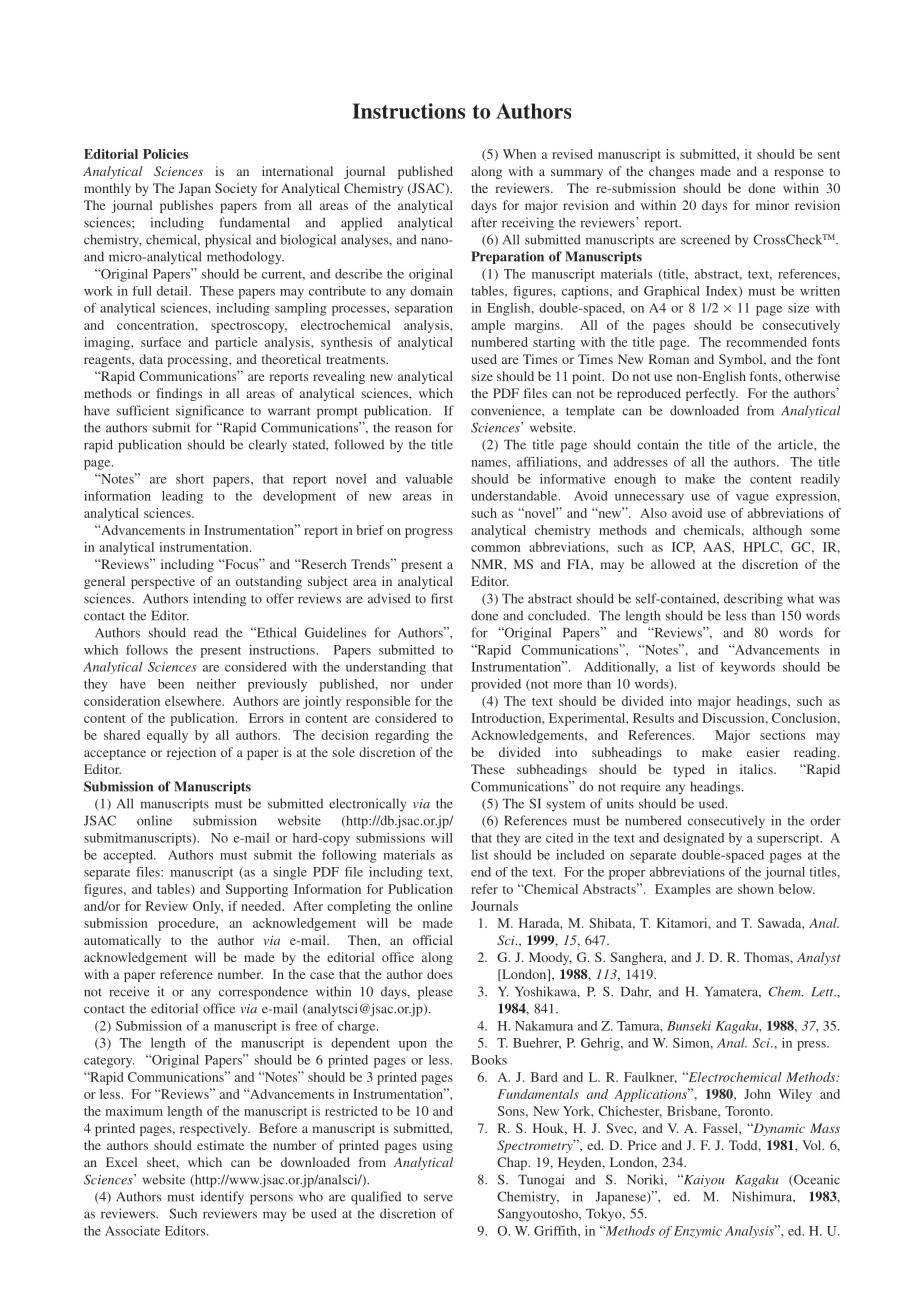 The height and width of the screenshot is (1308, 924). What do you see at coordinates (179, 394) in the screenshot?
I see `findings` at bounding box center [179, 394].
